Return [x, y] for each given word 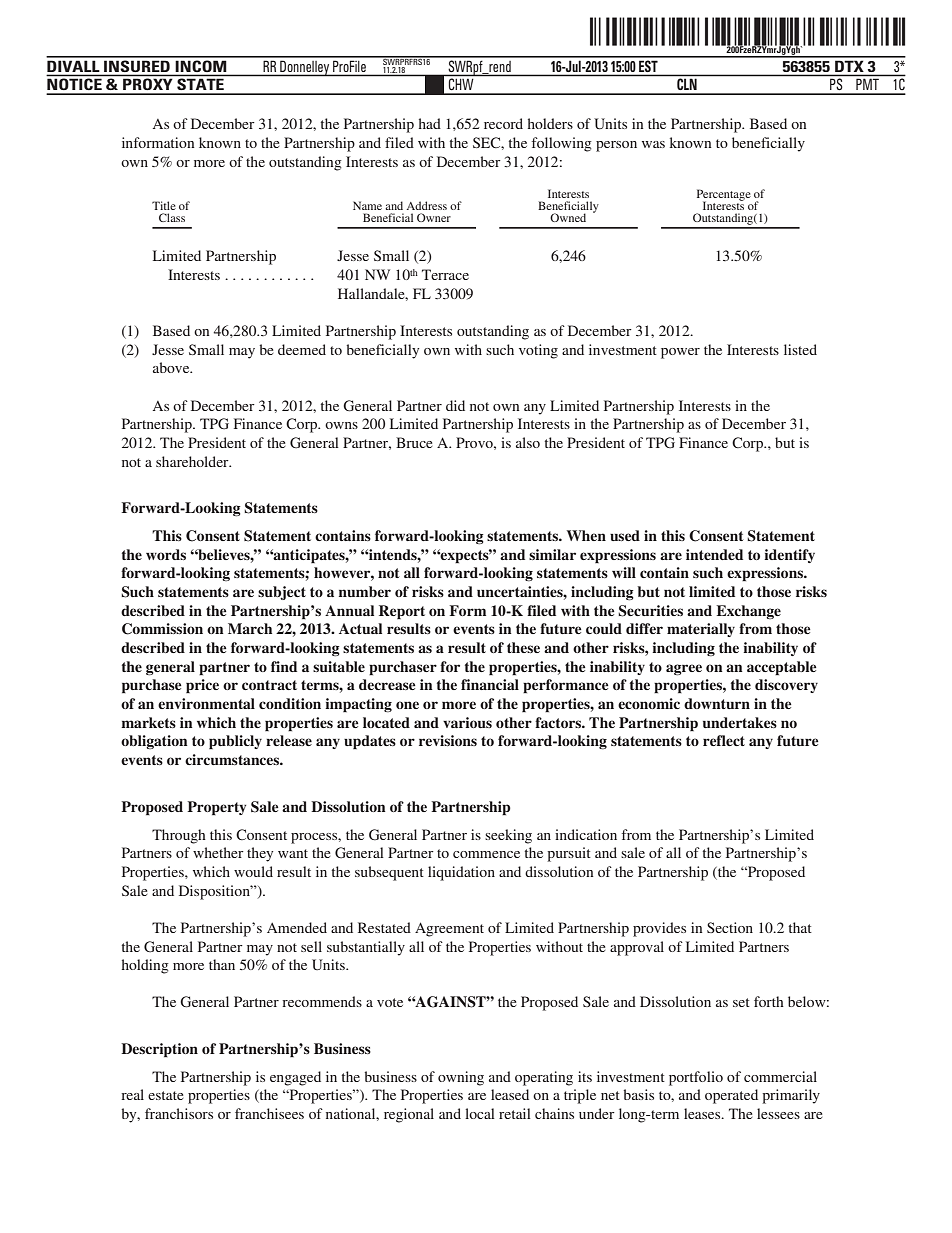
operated [731, 1096]
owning [461, 1078]
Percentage [724, 196]
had [430, 123]
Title [164, 205]
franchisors [179, 1113]
